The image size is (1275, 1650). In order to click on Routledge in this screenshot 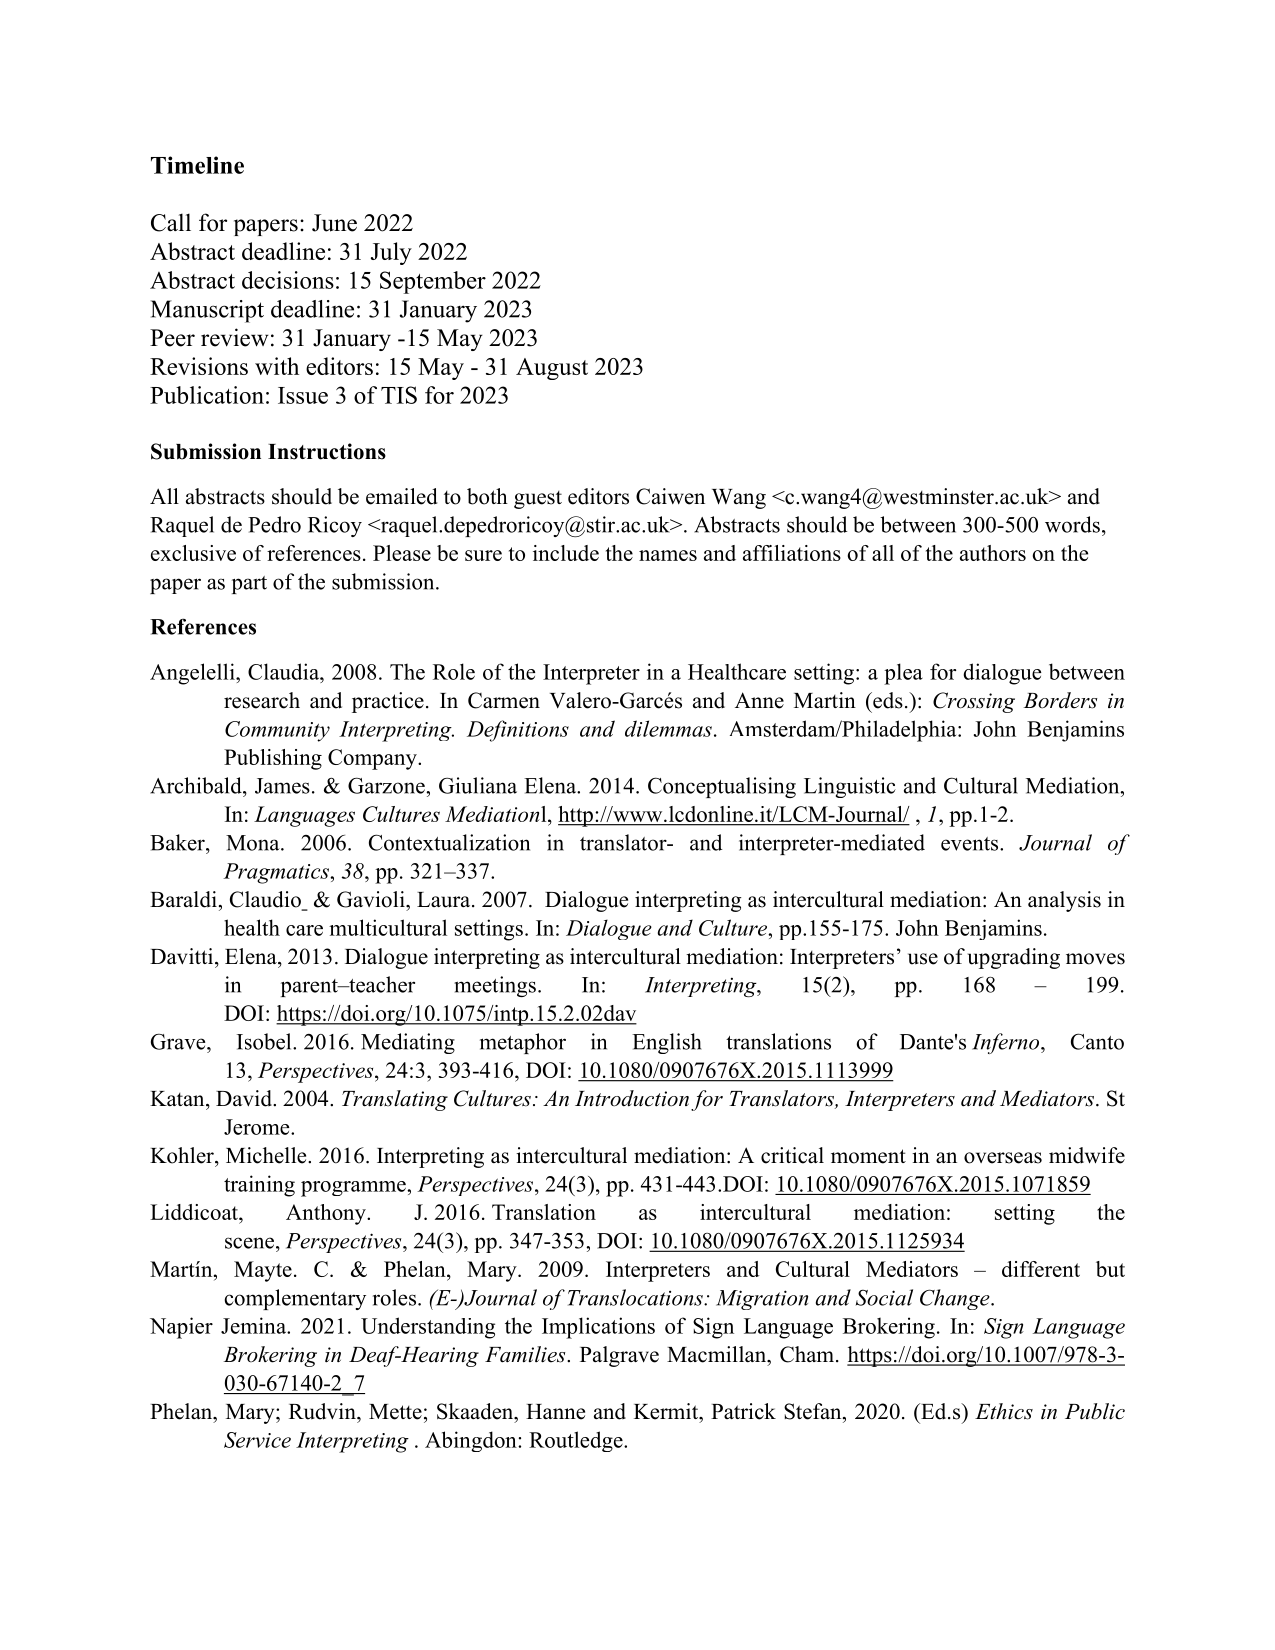, I will do `click(577, 1441)`.
